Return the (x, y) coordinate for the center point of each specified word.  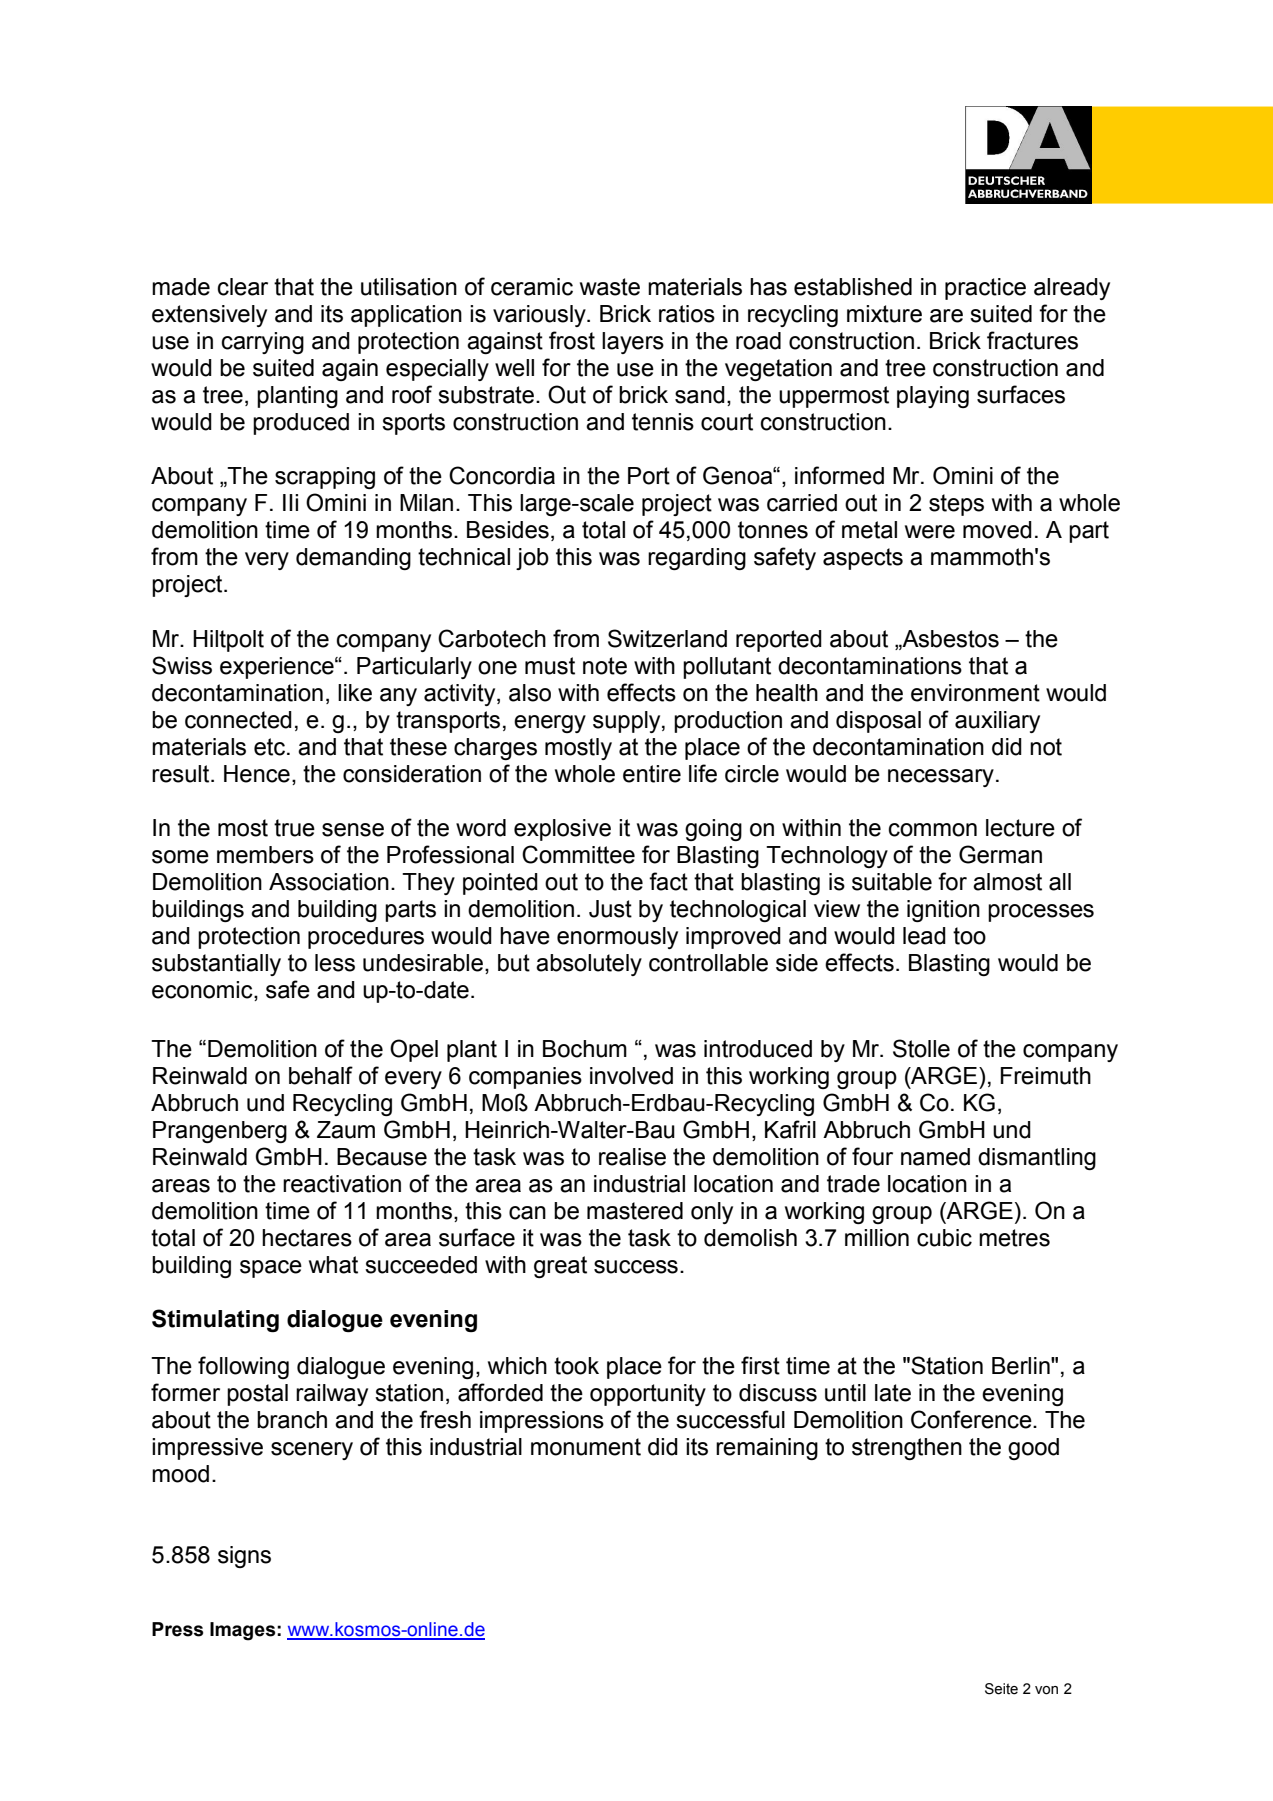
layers (633, 343)
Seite (1001, 1689)
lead (924, 936)
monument (586, 1447)
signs (244, 1557)
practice (985, 289)
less (335, 963)
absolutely (589, 965)
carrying (263, 343)
